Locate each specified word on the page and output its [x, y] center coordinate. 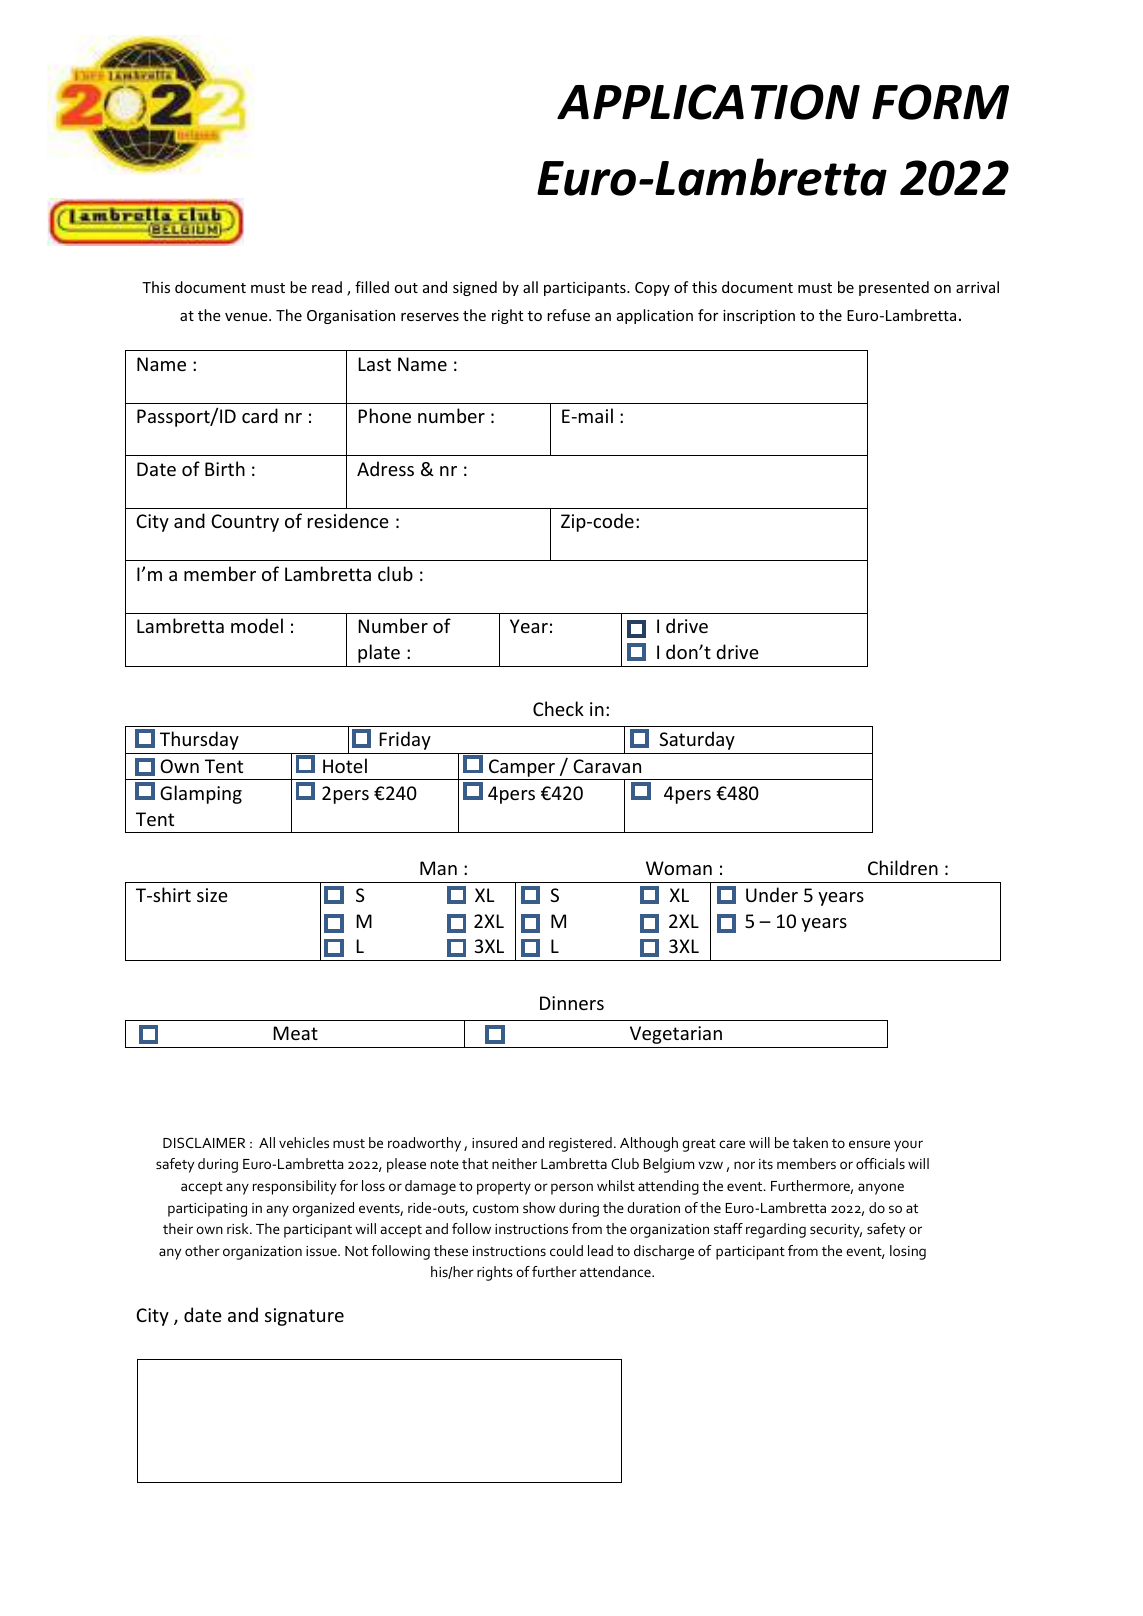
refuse [568, 315]
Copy [652, 289]
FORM [940, 102]
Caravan [607, 766]
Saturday [697, 740]
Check [558, 708]
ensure [869, 1144]
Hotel [345, 765]
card [260, 415]
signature [304, 1317]
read [327, 287]
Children [903, 867]
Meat [295, 1033]
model [257, 625]
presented [894, 288]
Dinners [572, 1003]
